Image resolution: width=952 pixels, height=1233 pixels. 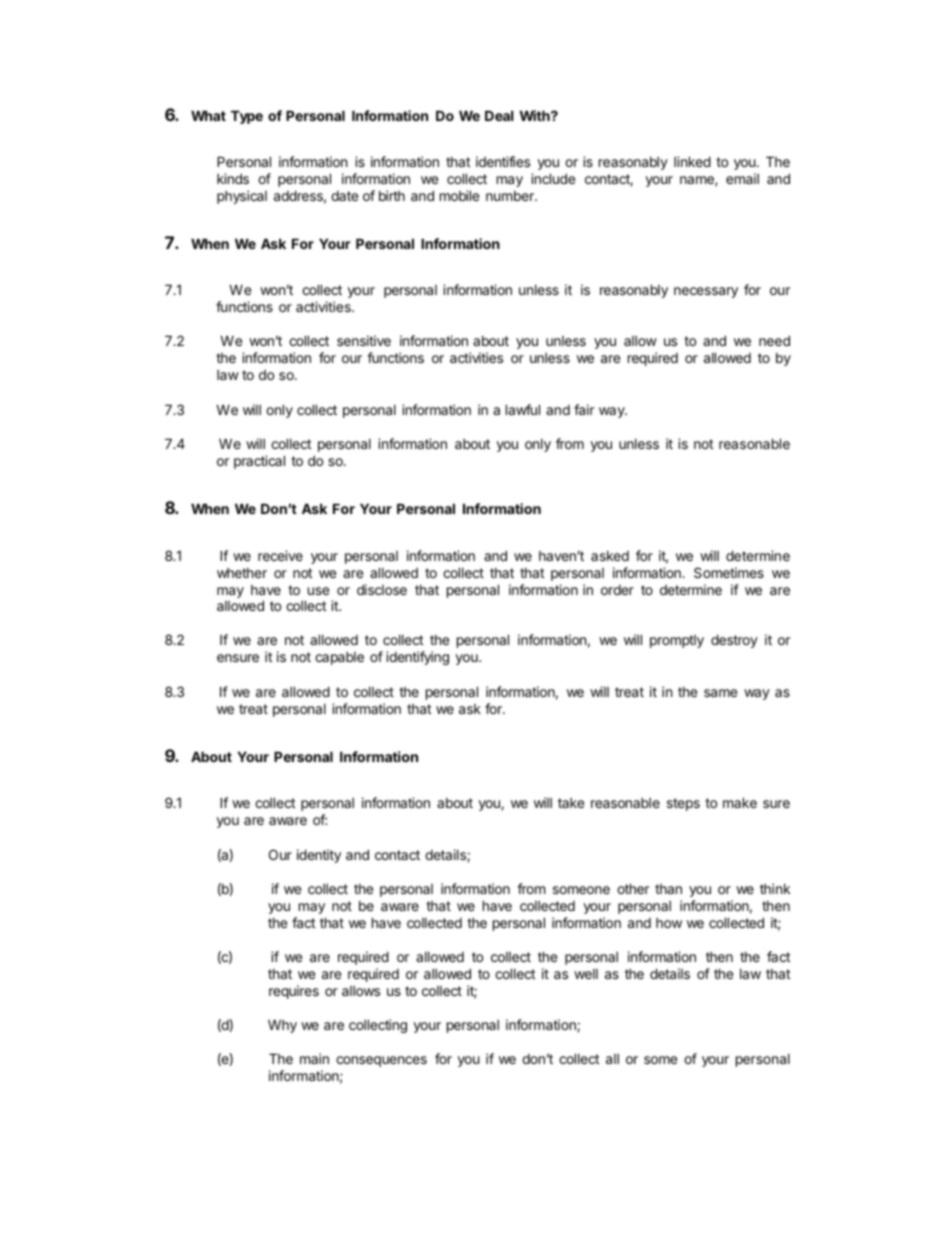 What do you see at coordinates (571, 803) in the document?
I see `take` at bounding box center [571, 803].
